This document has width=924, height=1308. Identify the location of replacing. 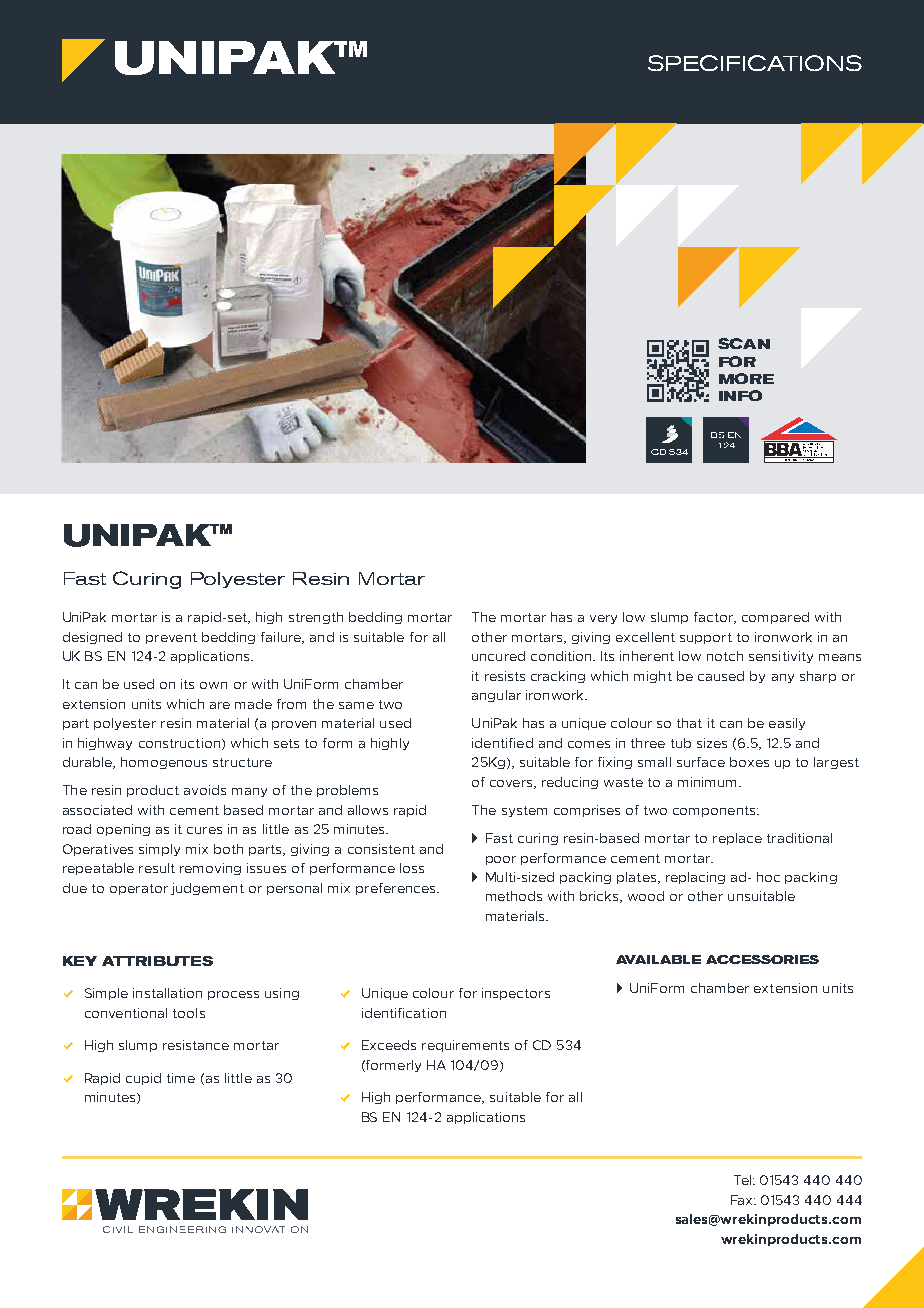
(695, 878).
